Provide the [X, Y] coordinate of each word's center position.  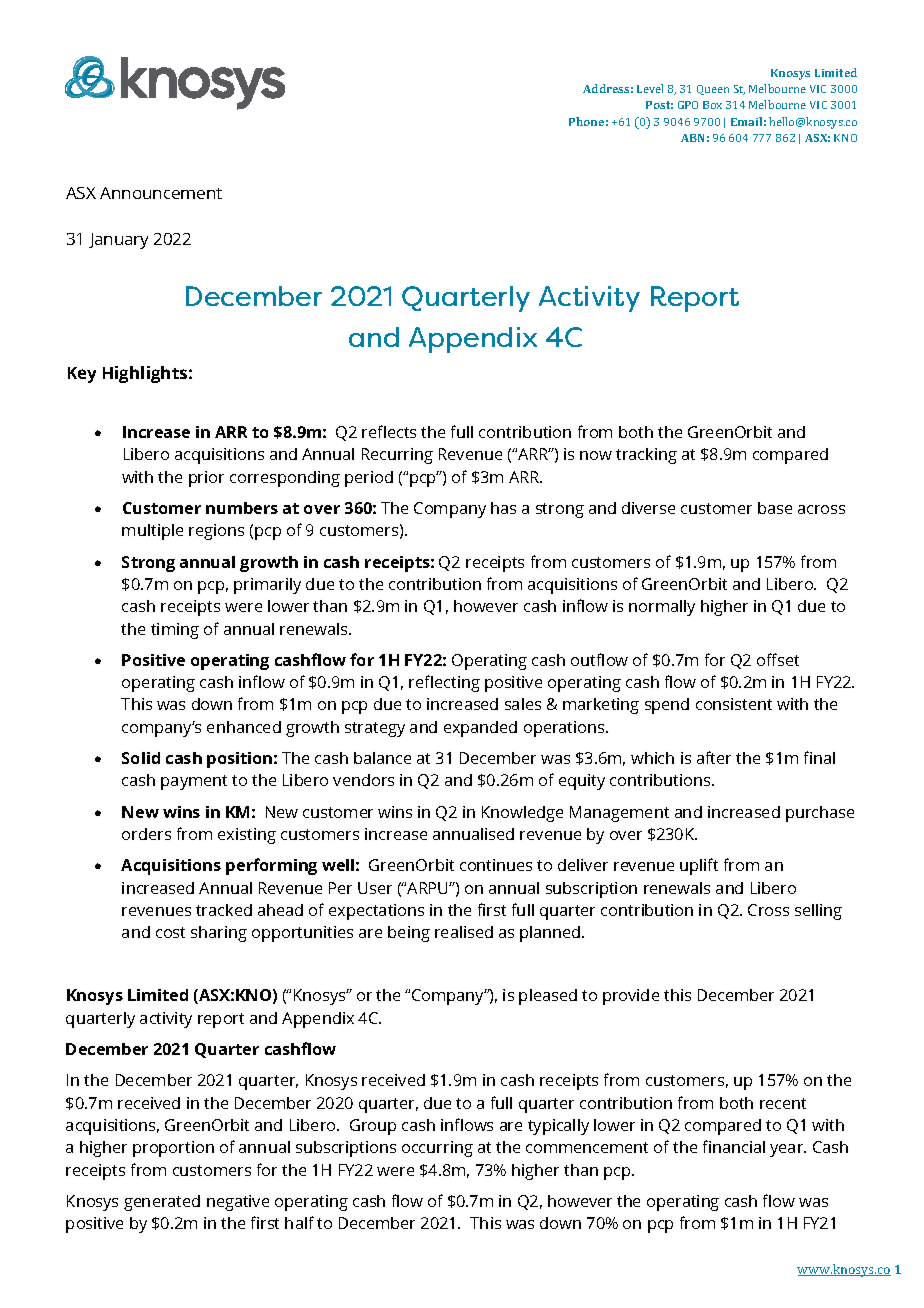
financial [734, 1146]
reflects [389, 431]
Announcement [161, 193]
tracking [646, 456]
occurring [437, 1149]
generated [162, 1203]
